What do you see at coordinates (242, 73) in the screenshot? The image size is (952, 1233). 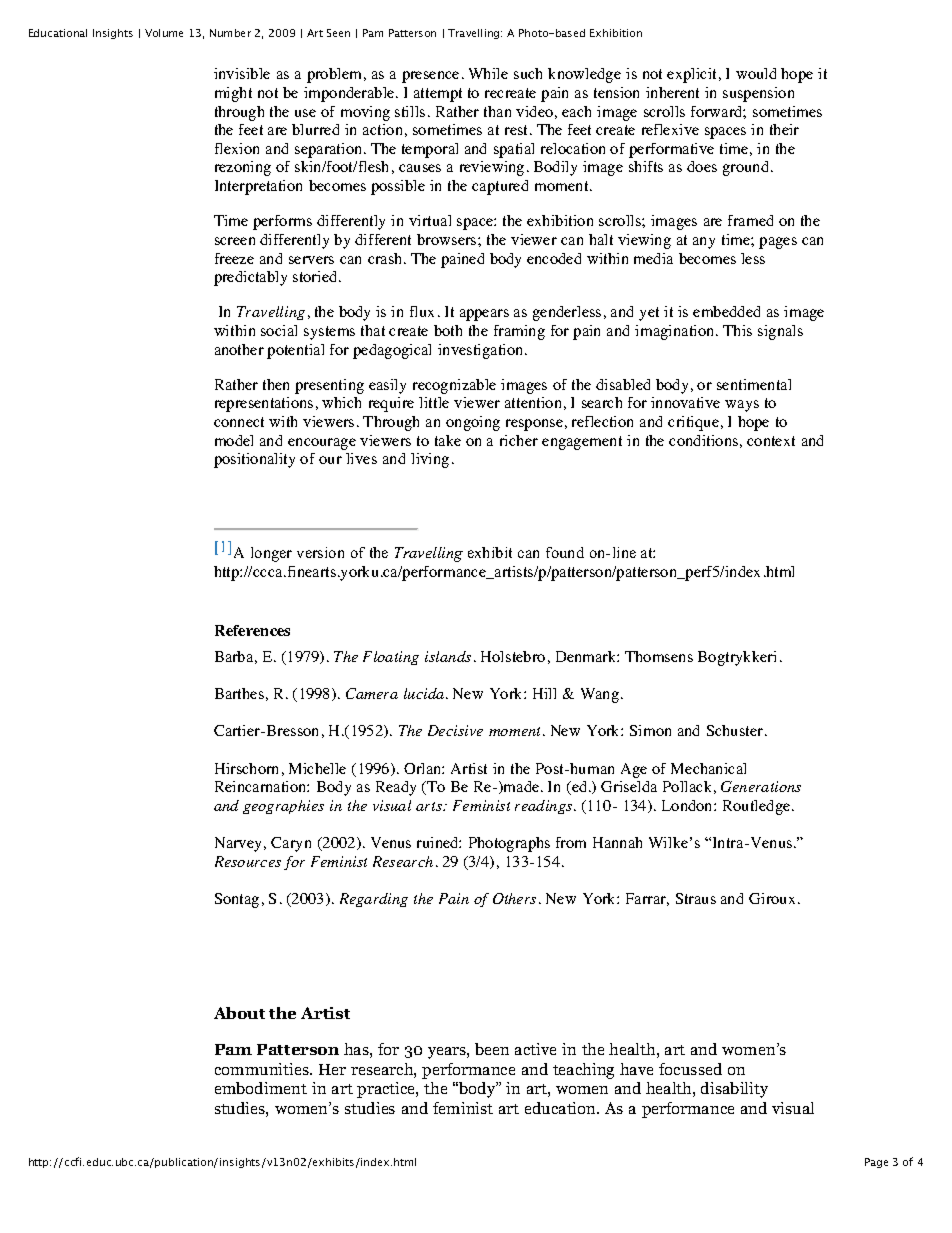 I see `invisible` at bounding box center [242, 73].
